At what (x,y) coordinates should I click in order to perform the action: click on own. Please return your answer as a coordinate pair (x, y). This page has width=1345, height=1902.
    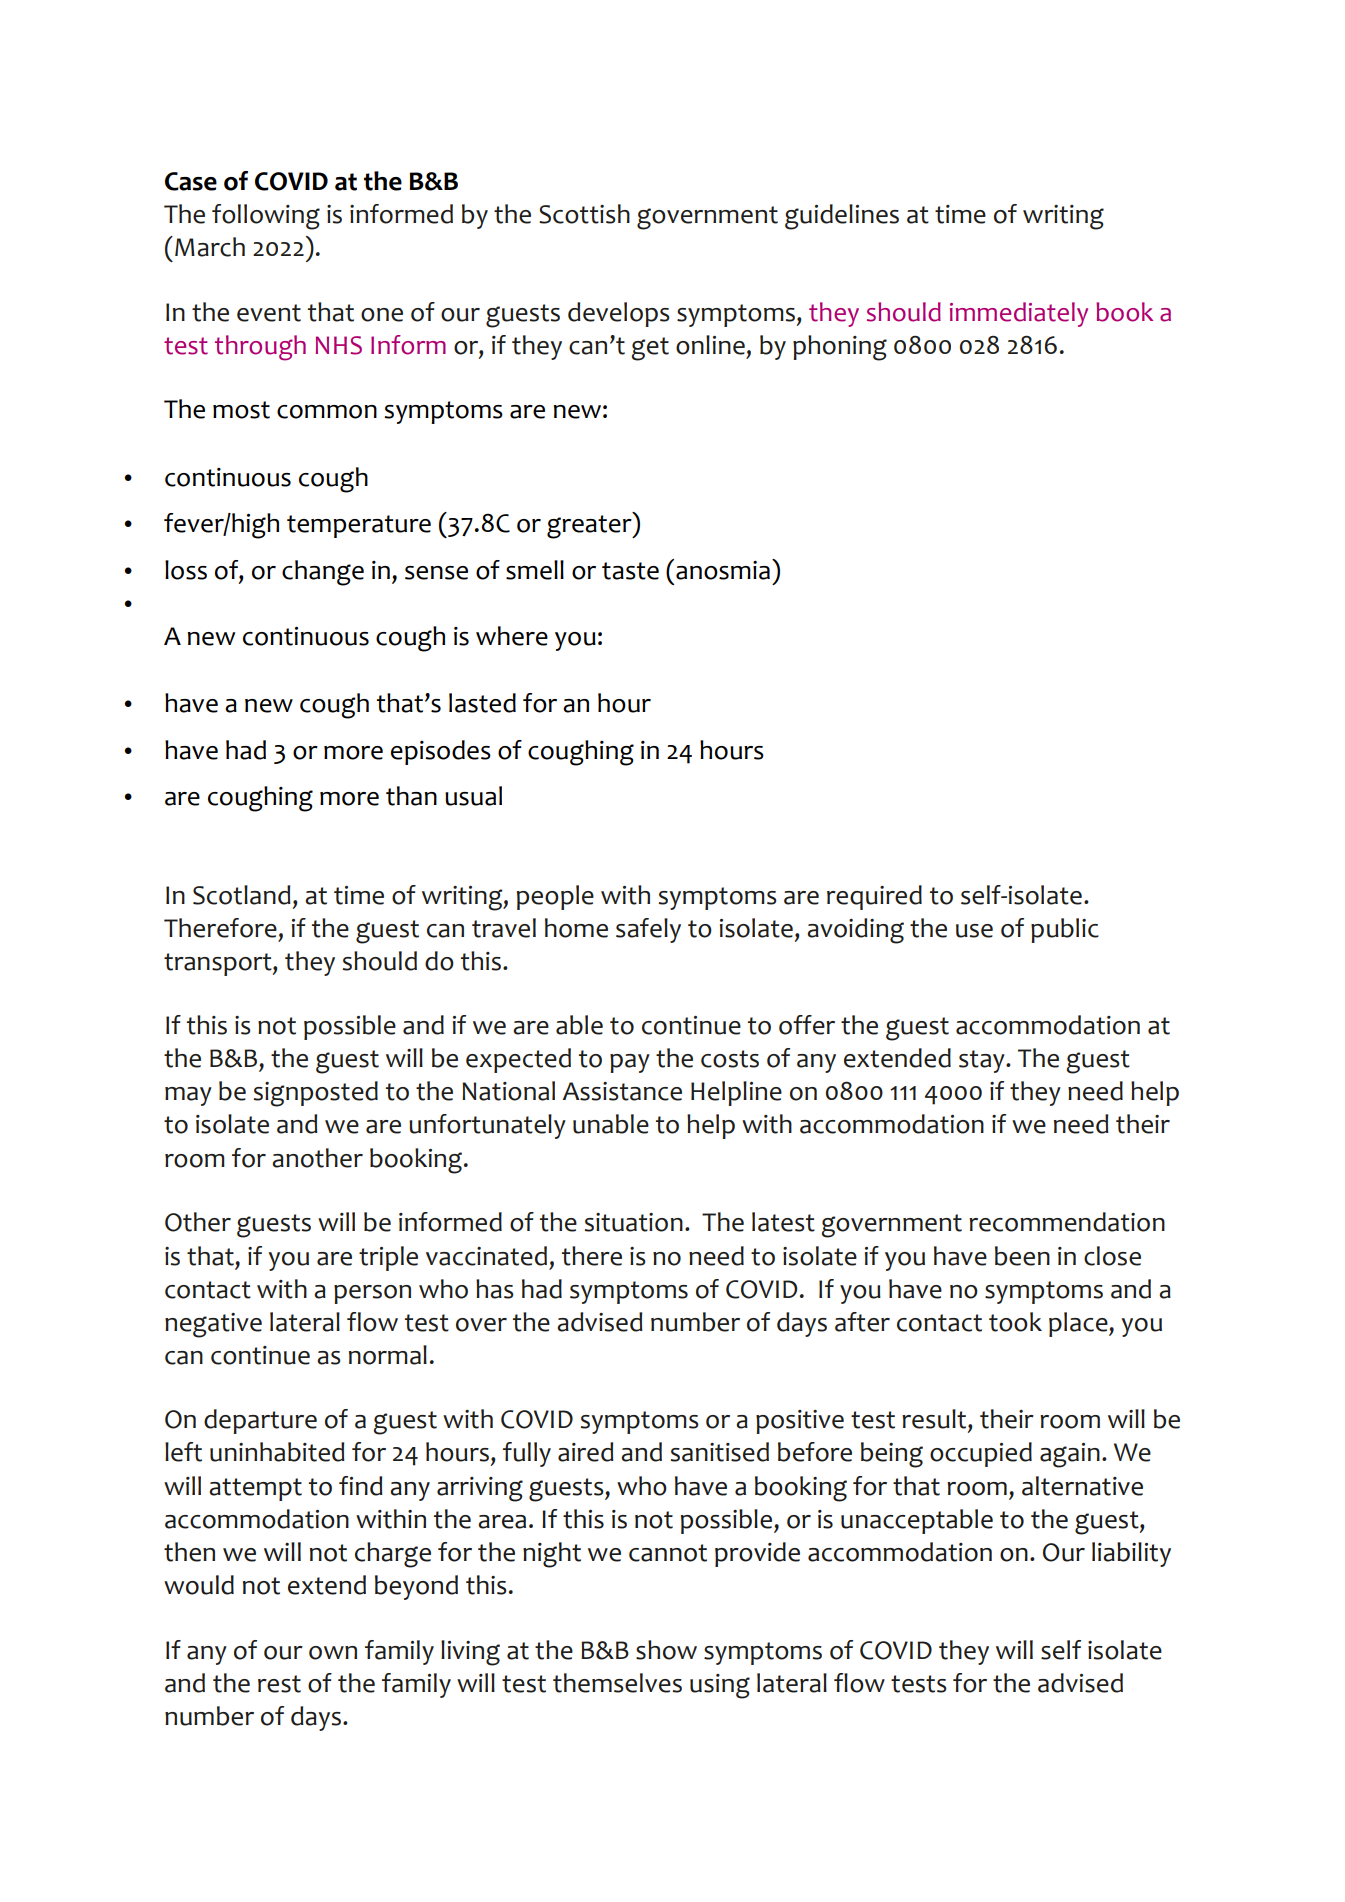
    Looking at the image, I should click on (333, 1653).
